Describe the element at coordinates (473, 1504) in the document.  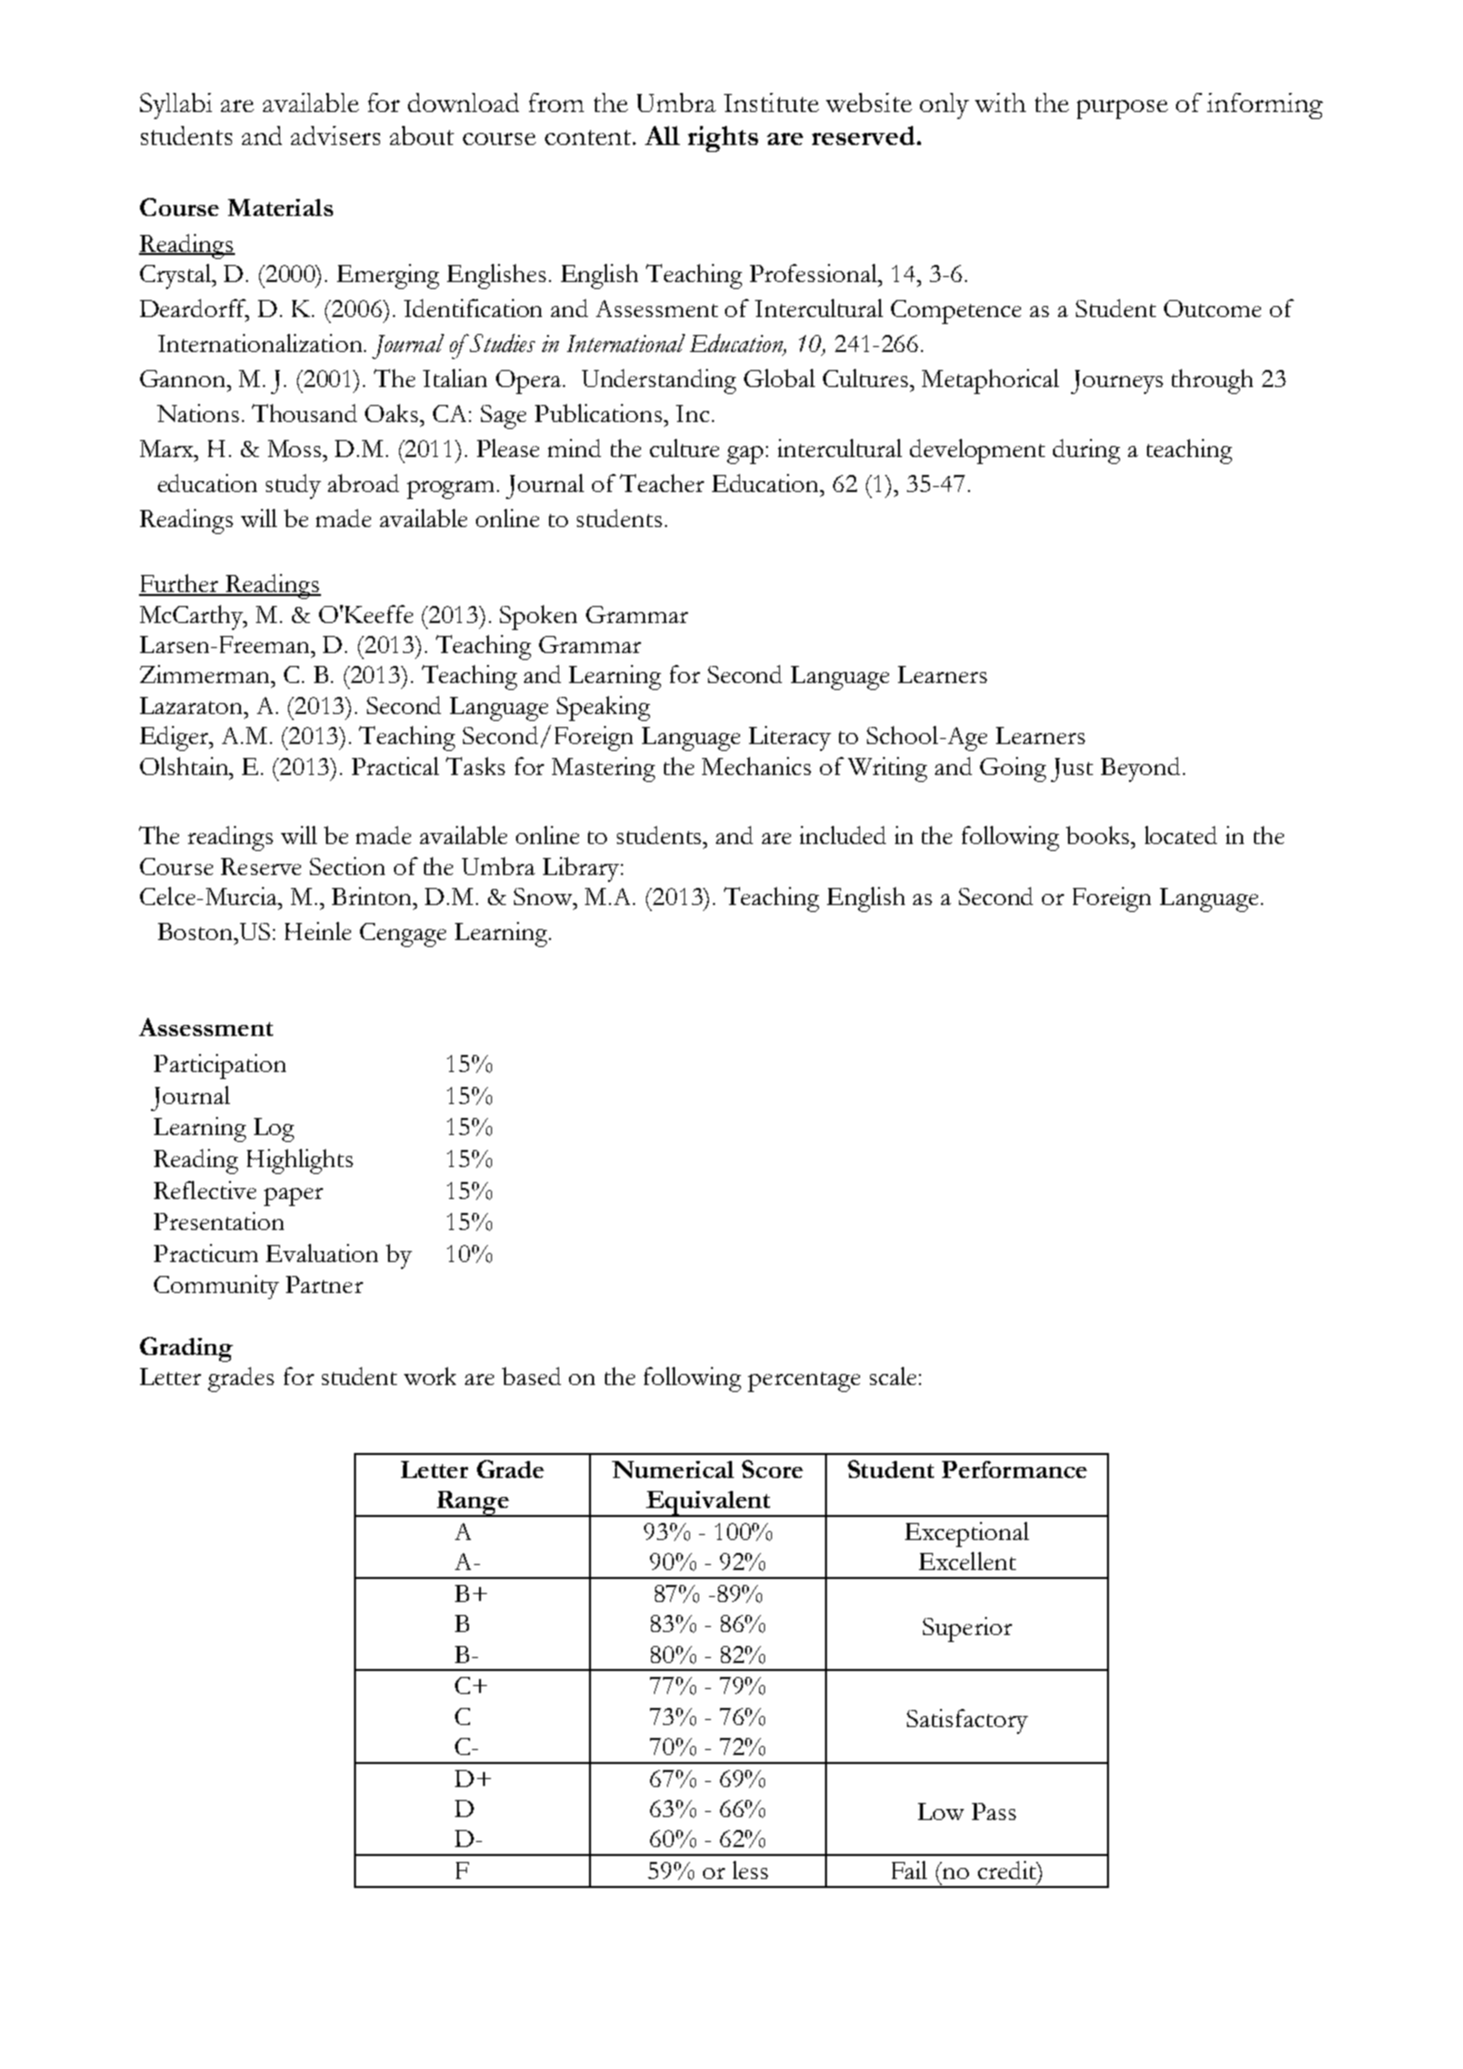
I see `Range` at that location.
